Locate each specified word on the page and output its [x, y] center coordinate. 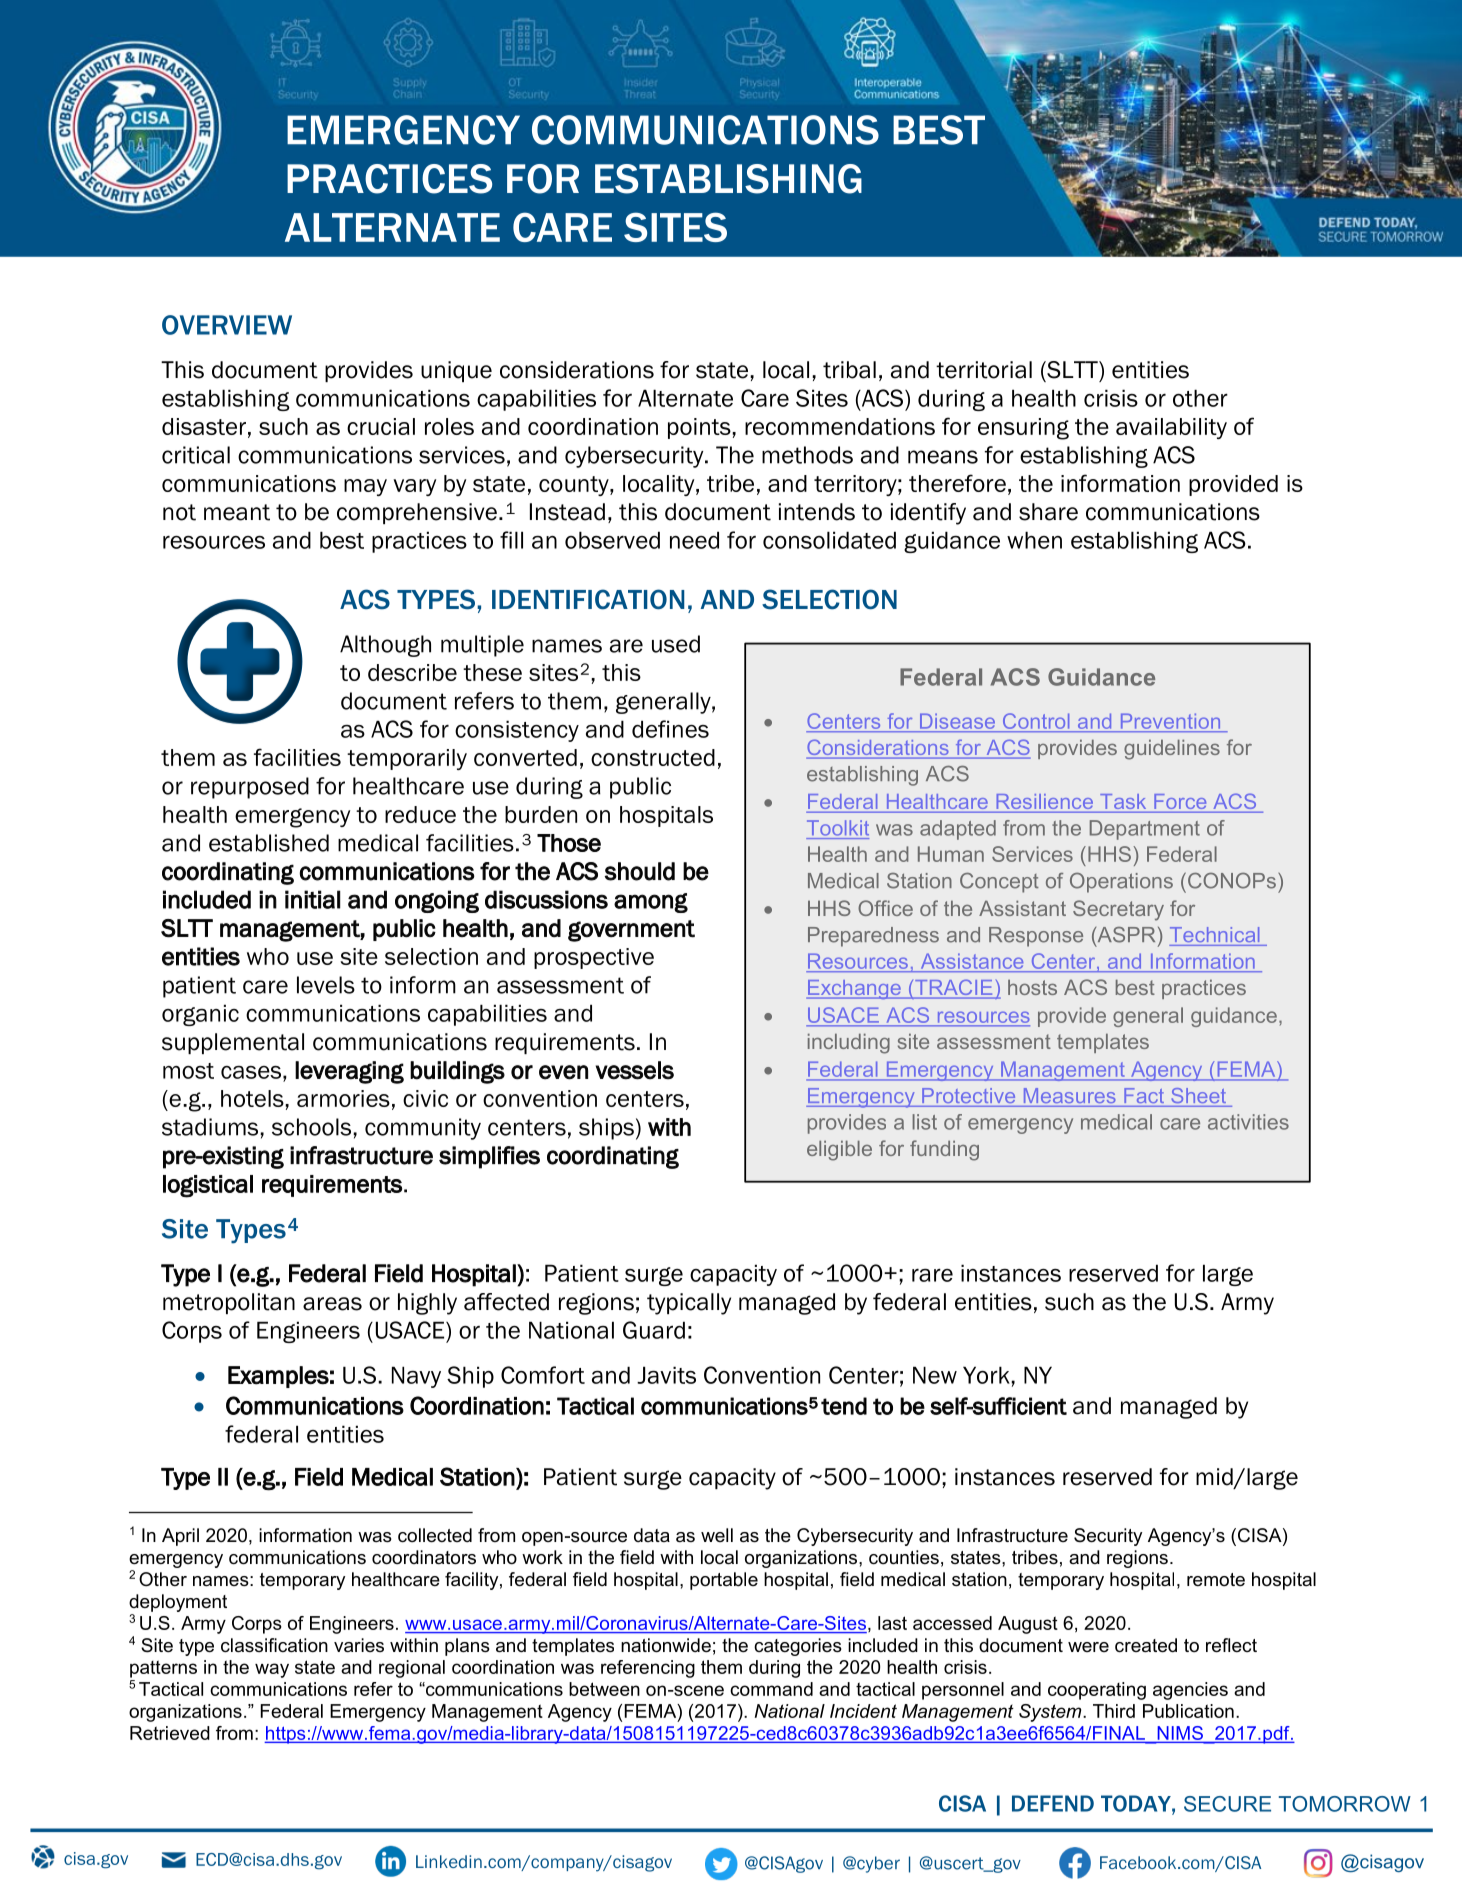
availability [1171, 428]
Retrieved [170, 1733]
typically [689, 1304]
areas [332, 1304]
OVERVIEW [227, 325]
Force [1180, 803]
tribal [849, 370]
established [269, 843]
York [987, 1375]
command [771, 1689]
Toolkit [838, 828]
